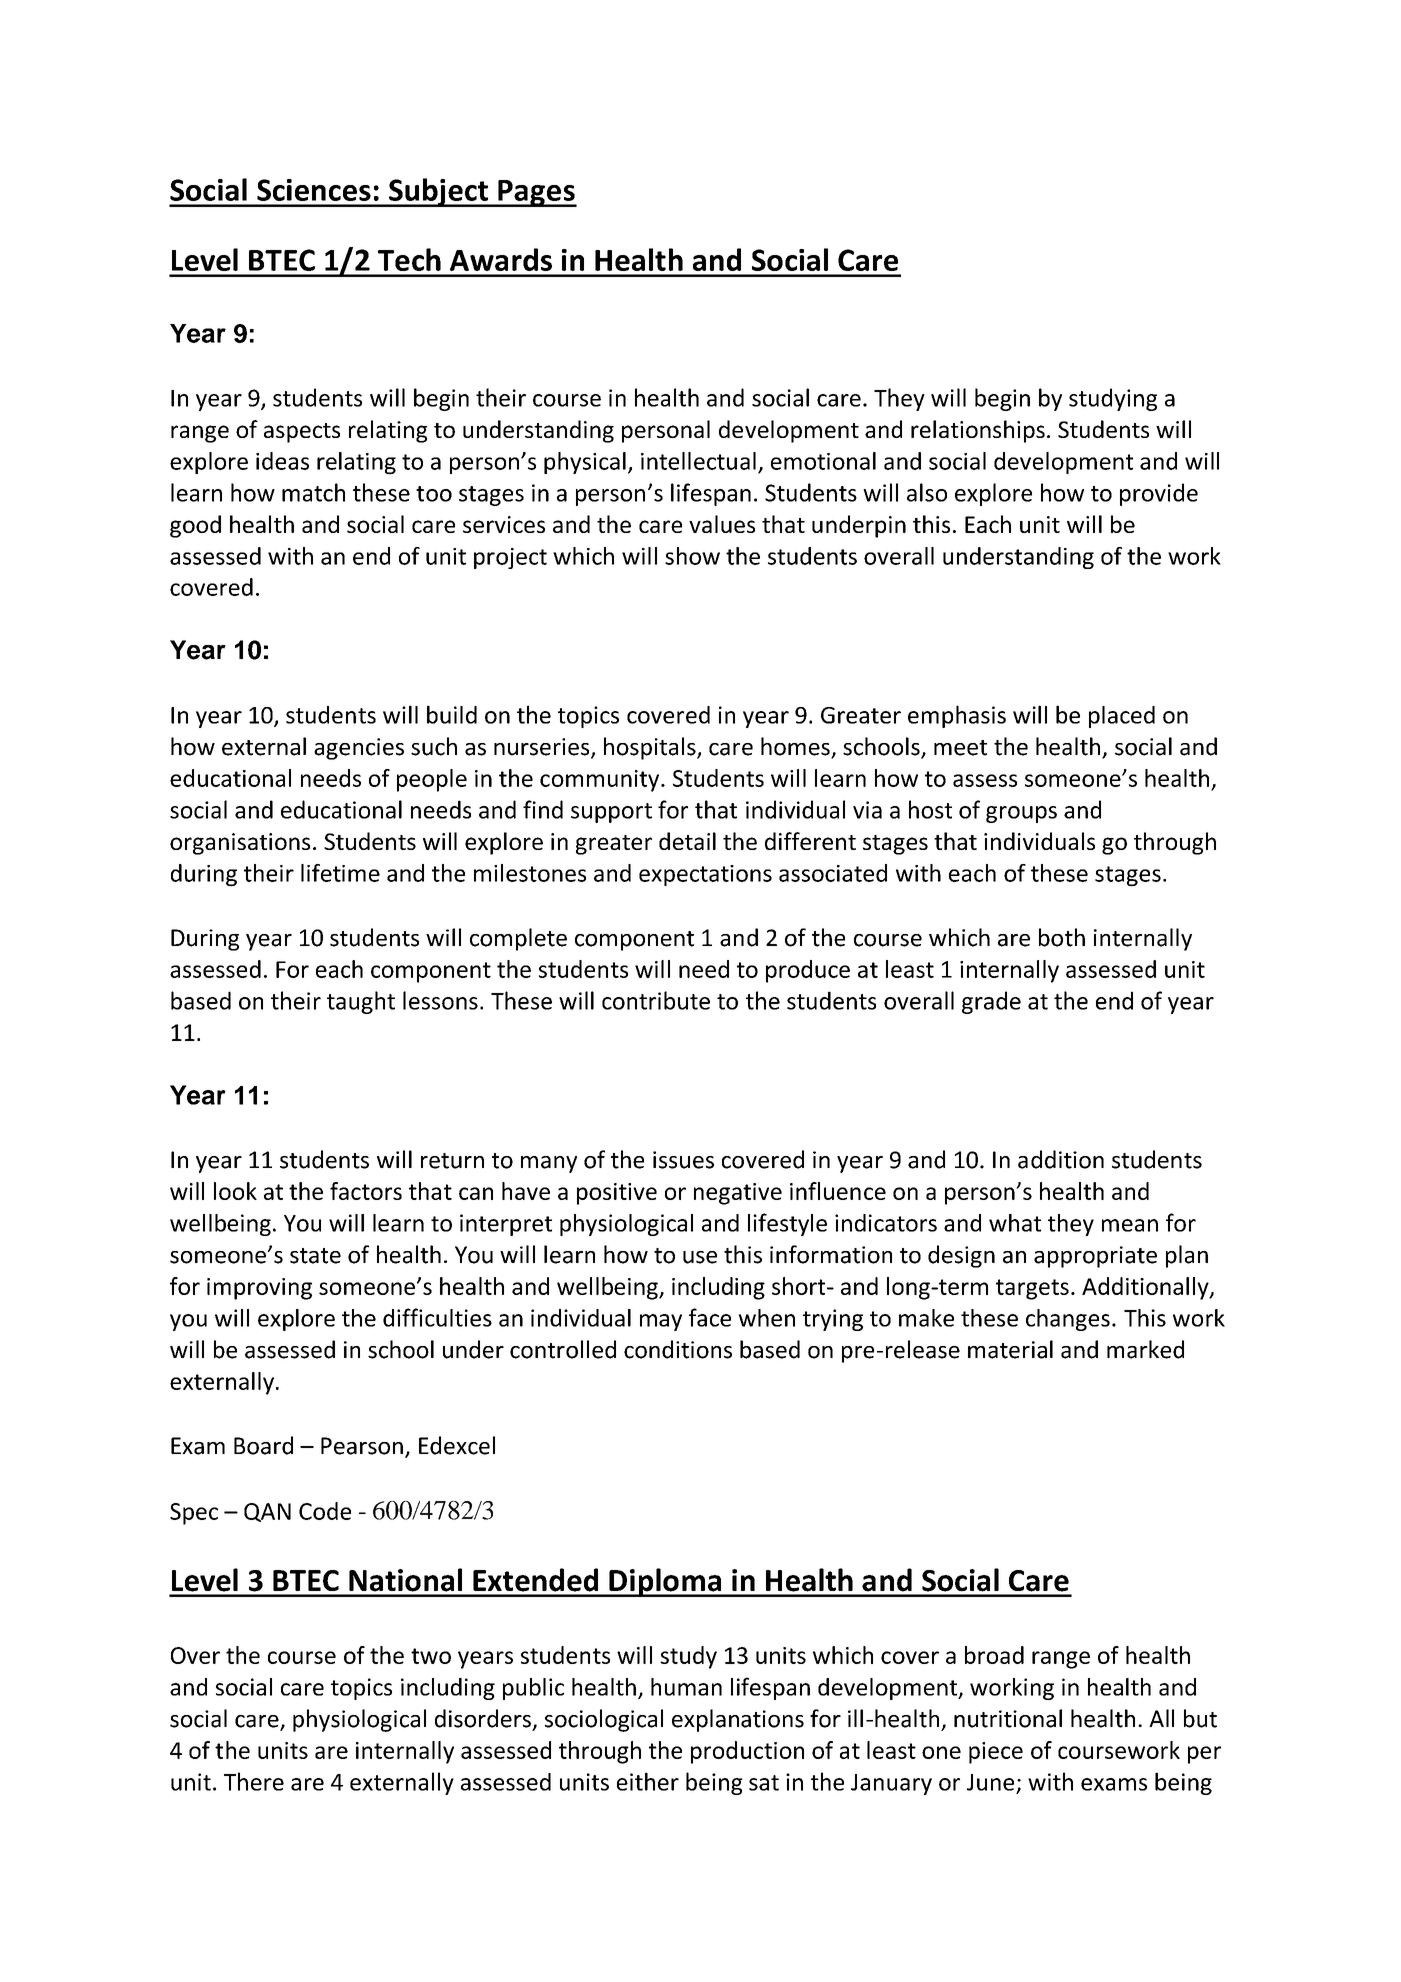 This screenshot has height=1982, width=1401. I want to click on Pages, so click(536, 193).
